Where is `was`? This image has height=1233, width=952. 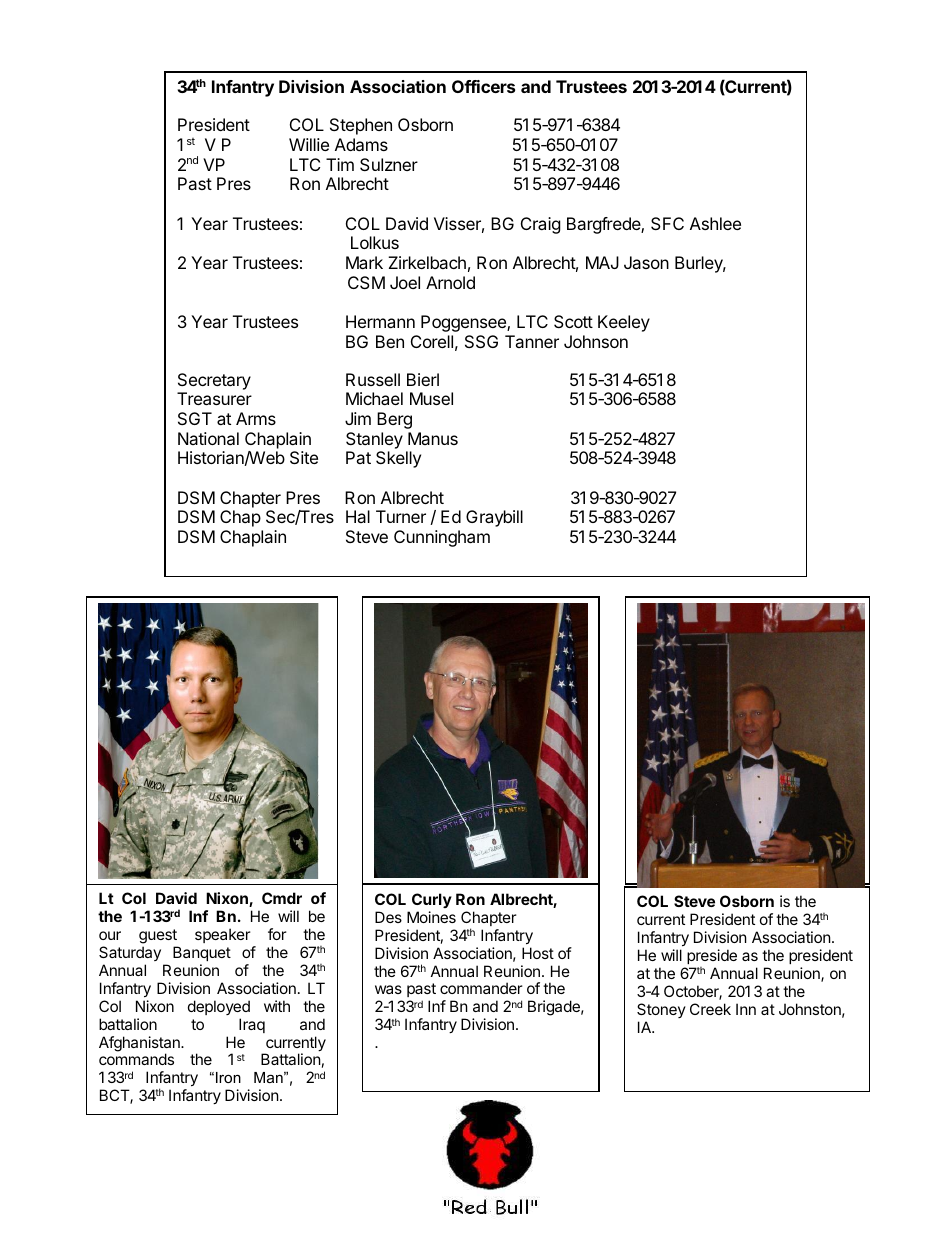 was is located at coordinates (388, 989).
